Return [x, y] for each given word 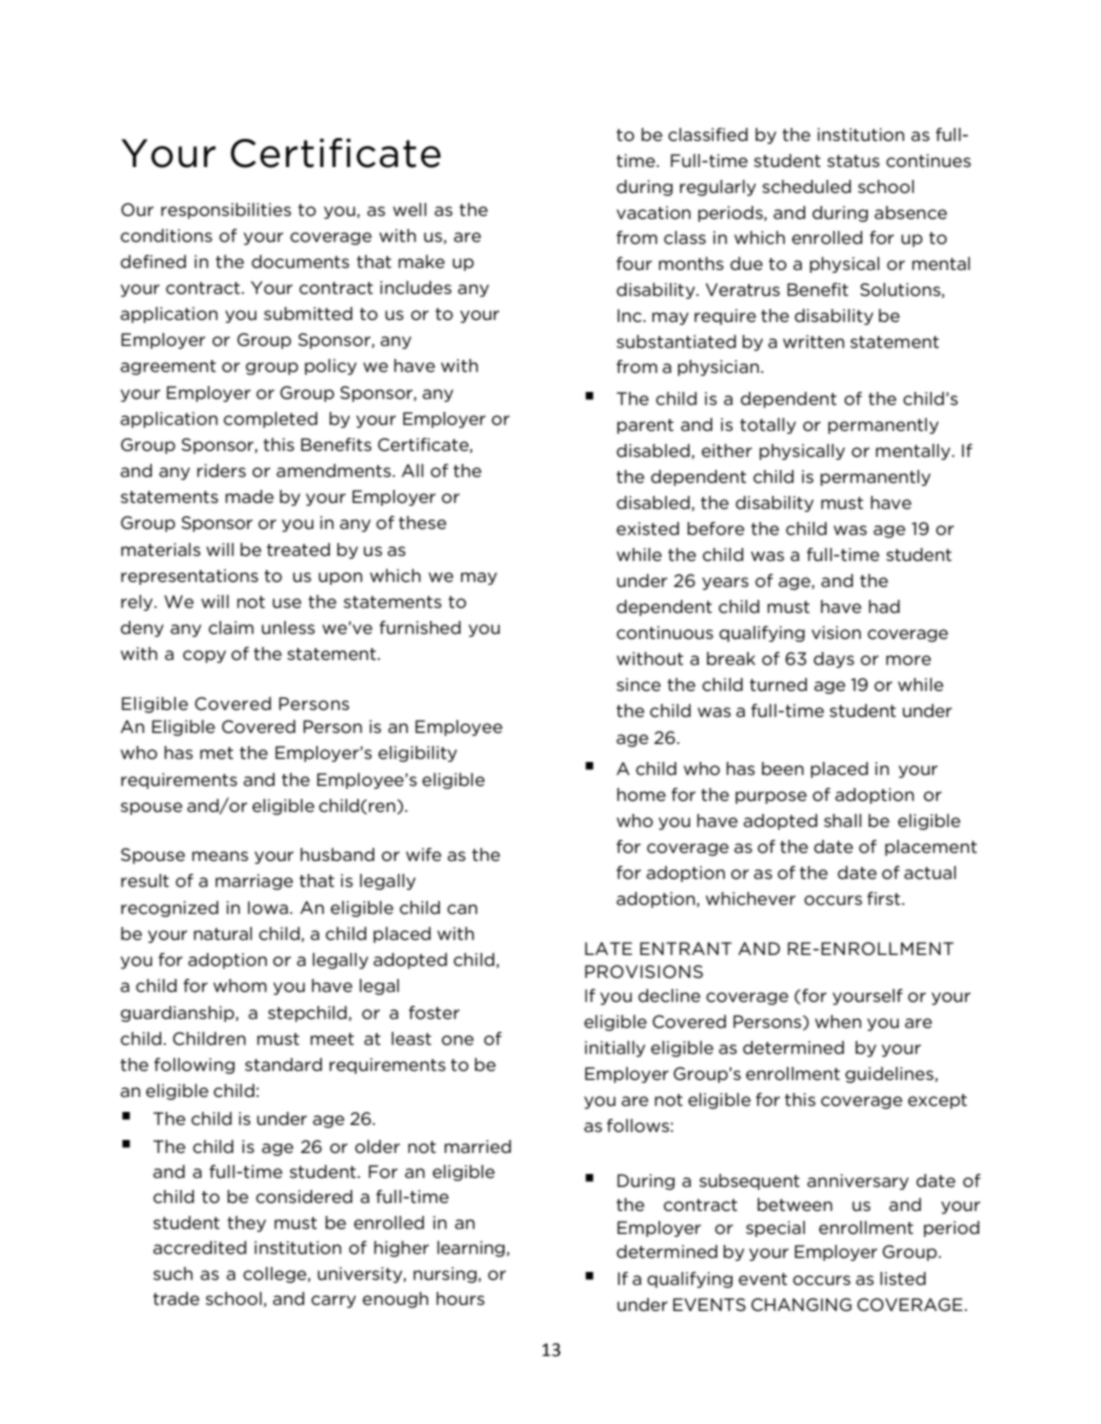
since [639, 685]
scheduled [806, 187]
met [216, 753]
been [783, 768]
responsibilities [226, 211]
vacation [654, 213]
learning [471, 1249]
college [276, 1275]
